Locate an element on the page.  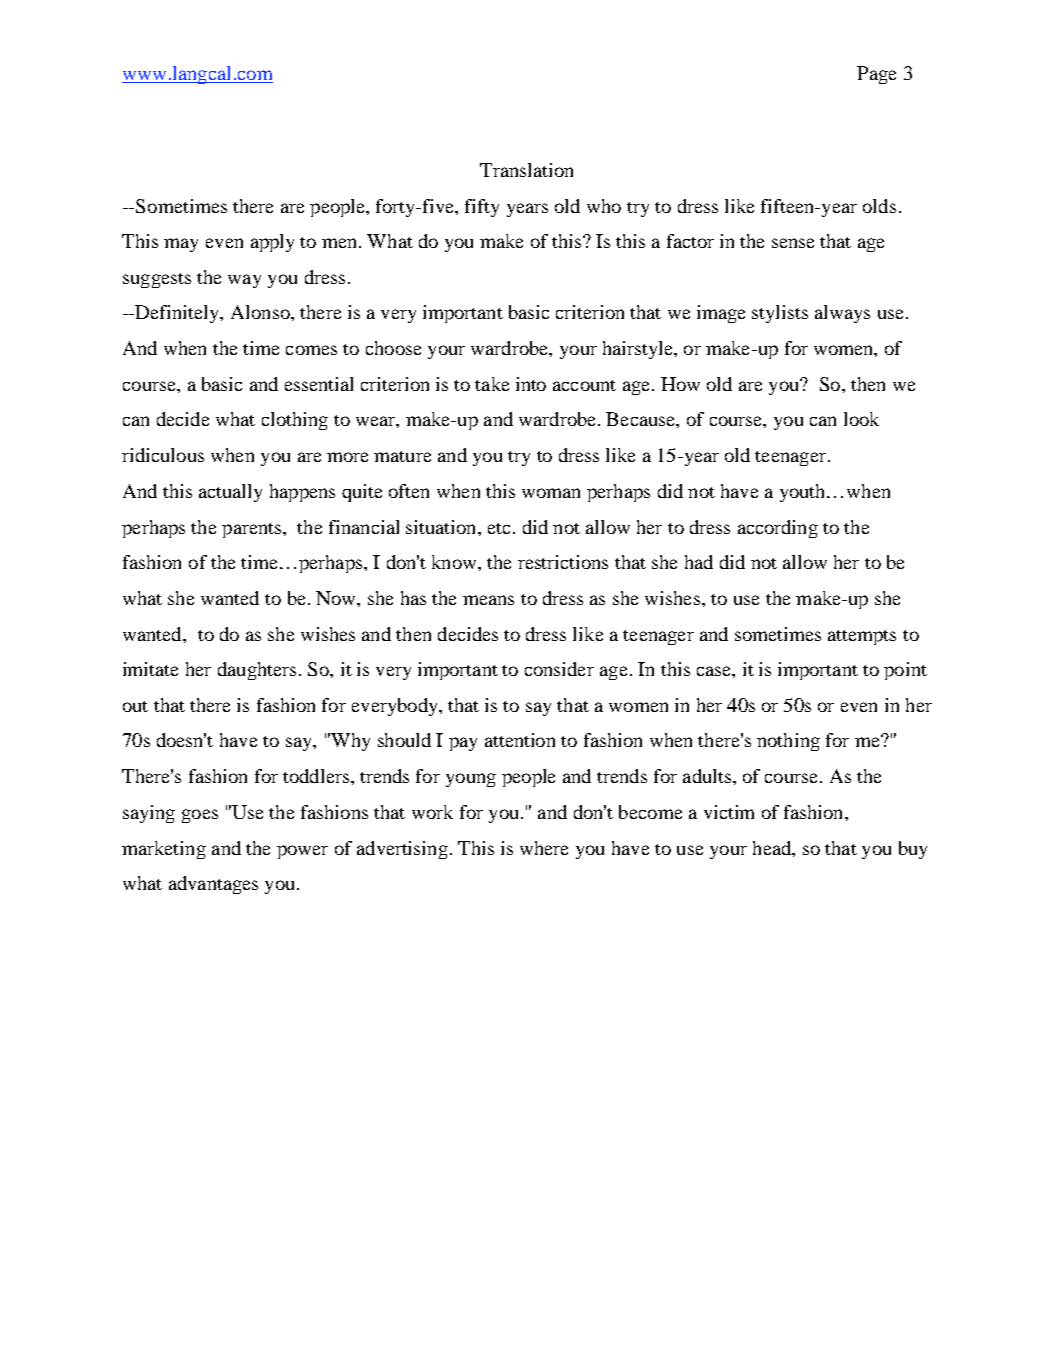
comes is located at coordinates (311, 350).
